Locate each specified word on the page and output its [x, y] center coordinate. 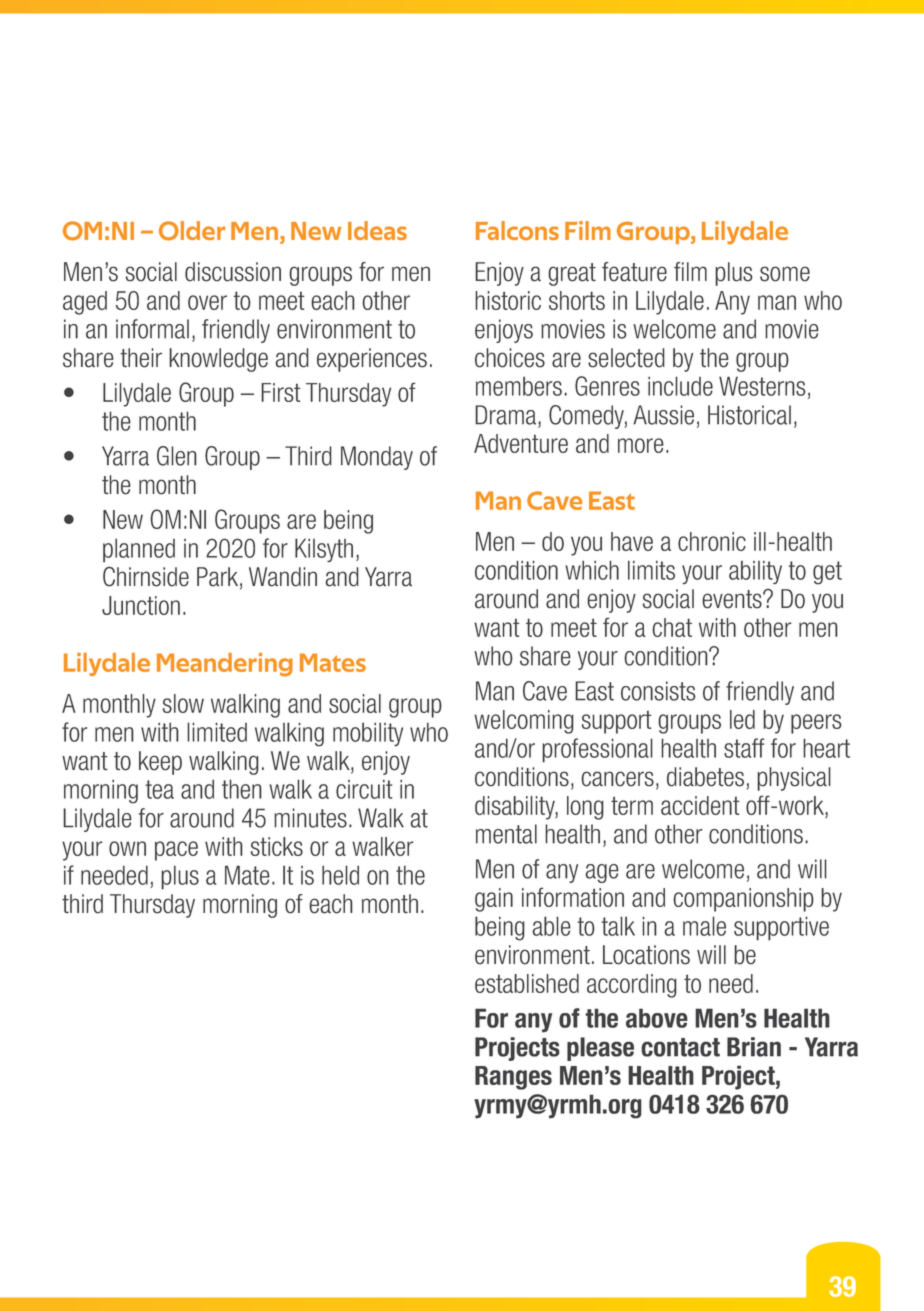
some [785, 274]
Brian [754, 1047]
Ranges [513, 1078]
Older [192, 231]
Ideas [377, 230]
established [527, 983]
